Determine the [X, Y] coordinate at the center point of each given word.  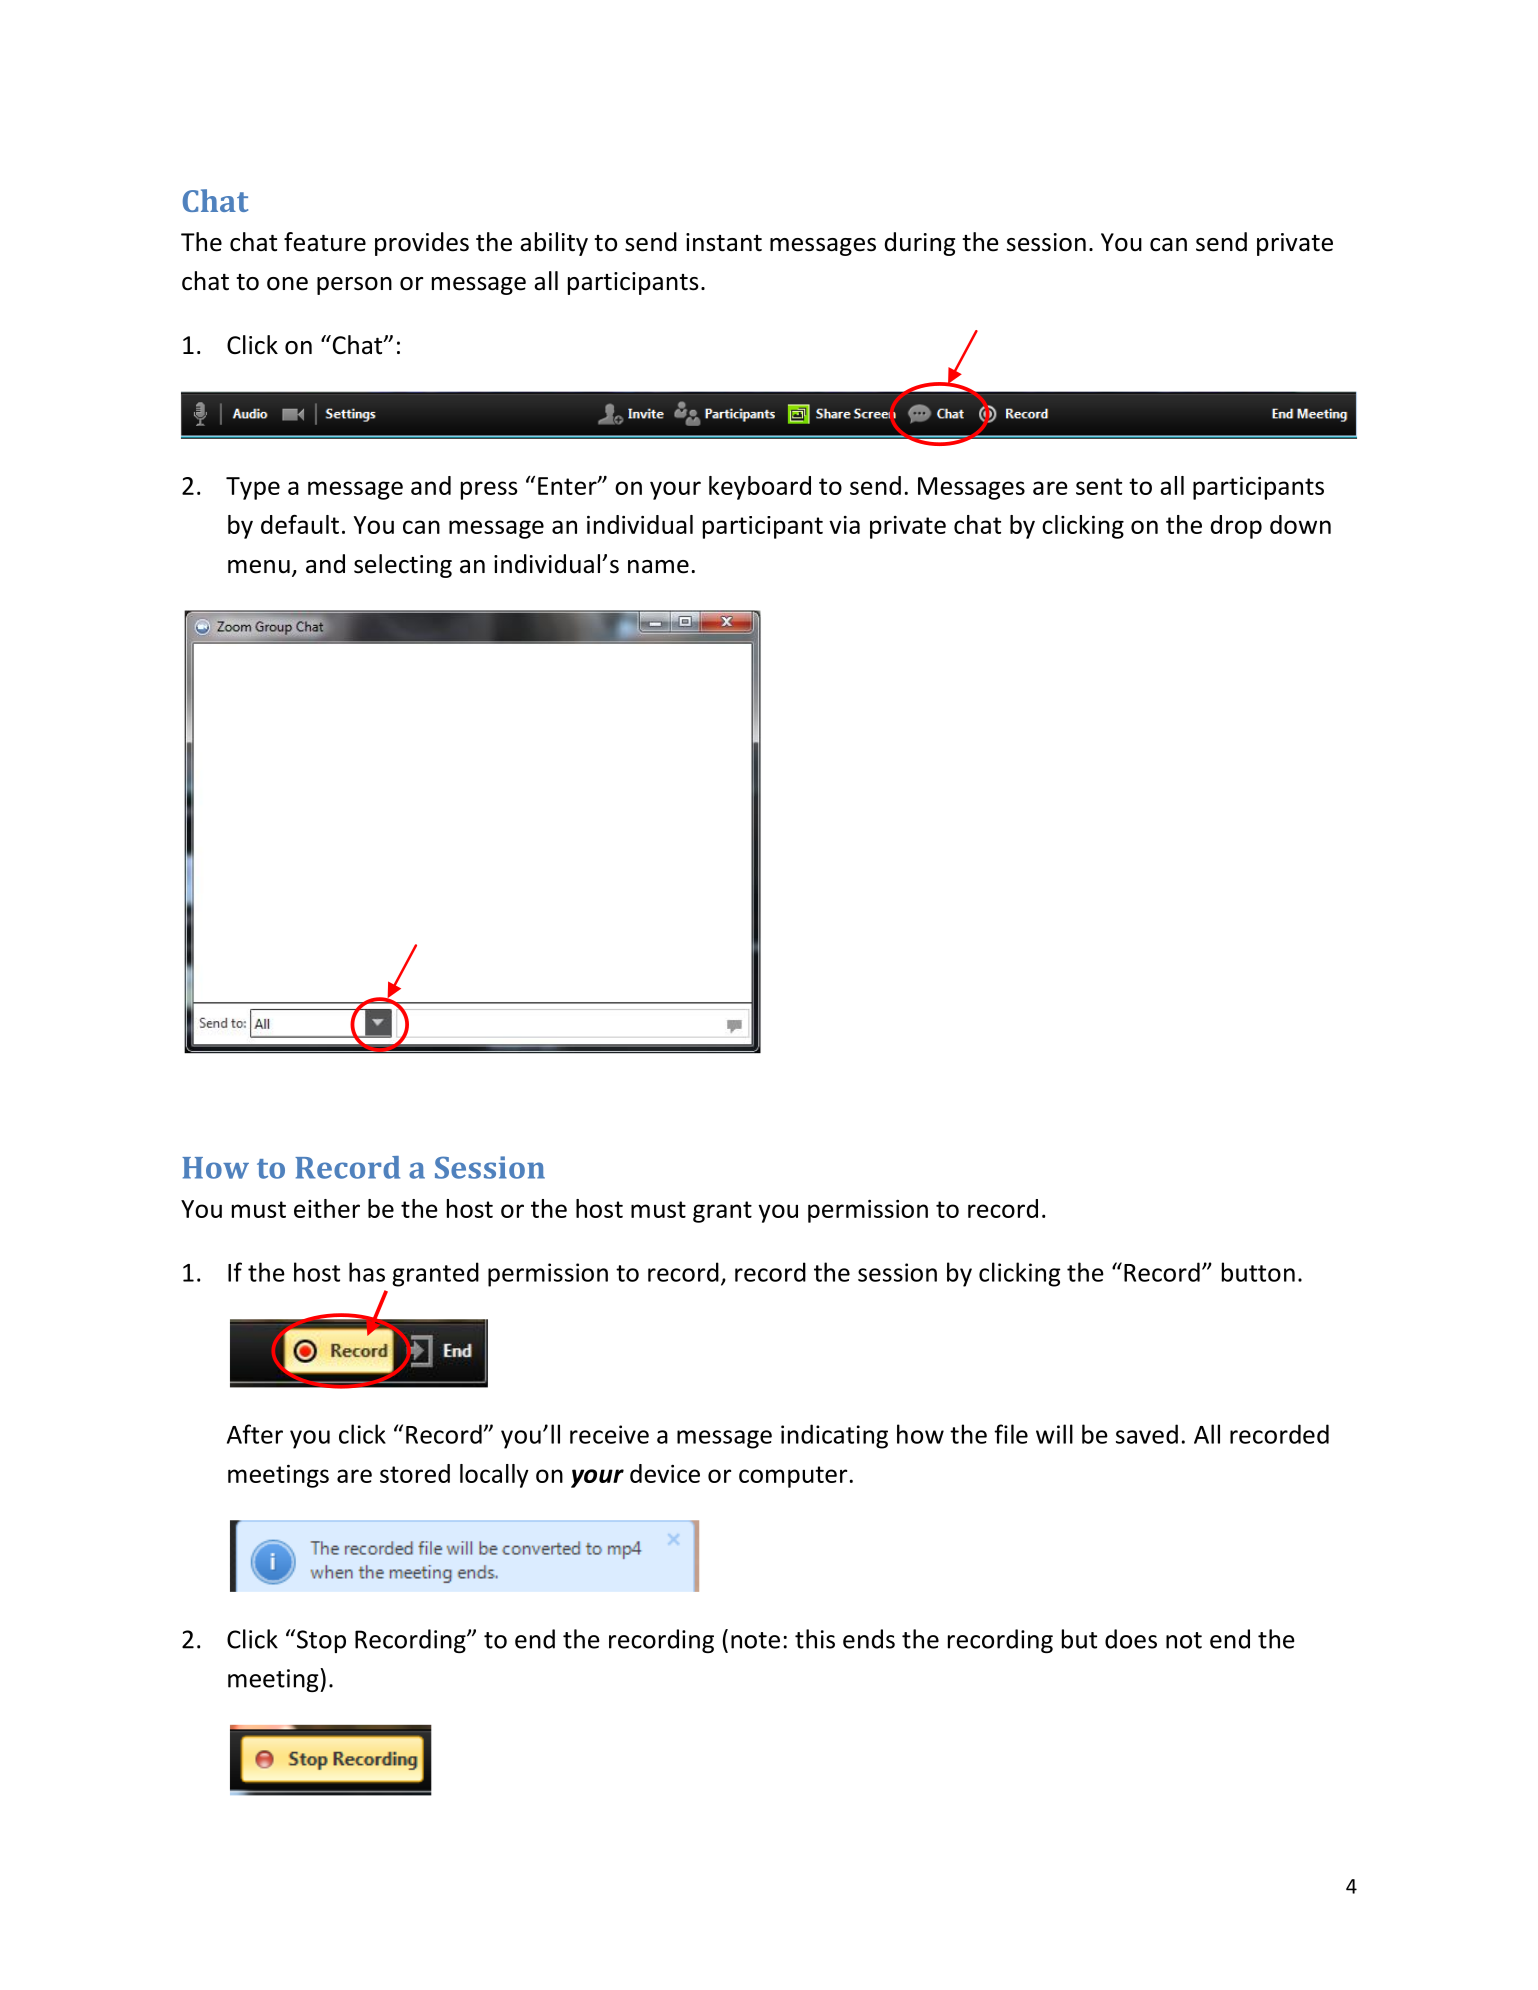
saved [1147, 1434]
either [327, 1208]
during [920, 244]
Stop [320, 1641]
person [354, 286]
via [844, 525]
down [1300, 524]
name [658, 567]
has [367, 1272]
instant [724, 242]
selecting [403, 566]
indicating [834, 1436]
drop [1236, 527]
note [755, 1640]
